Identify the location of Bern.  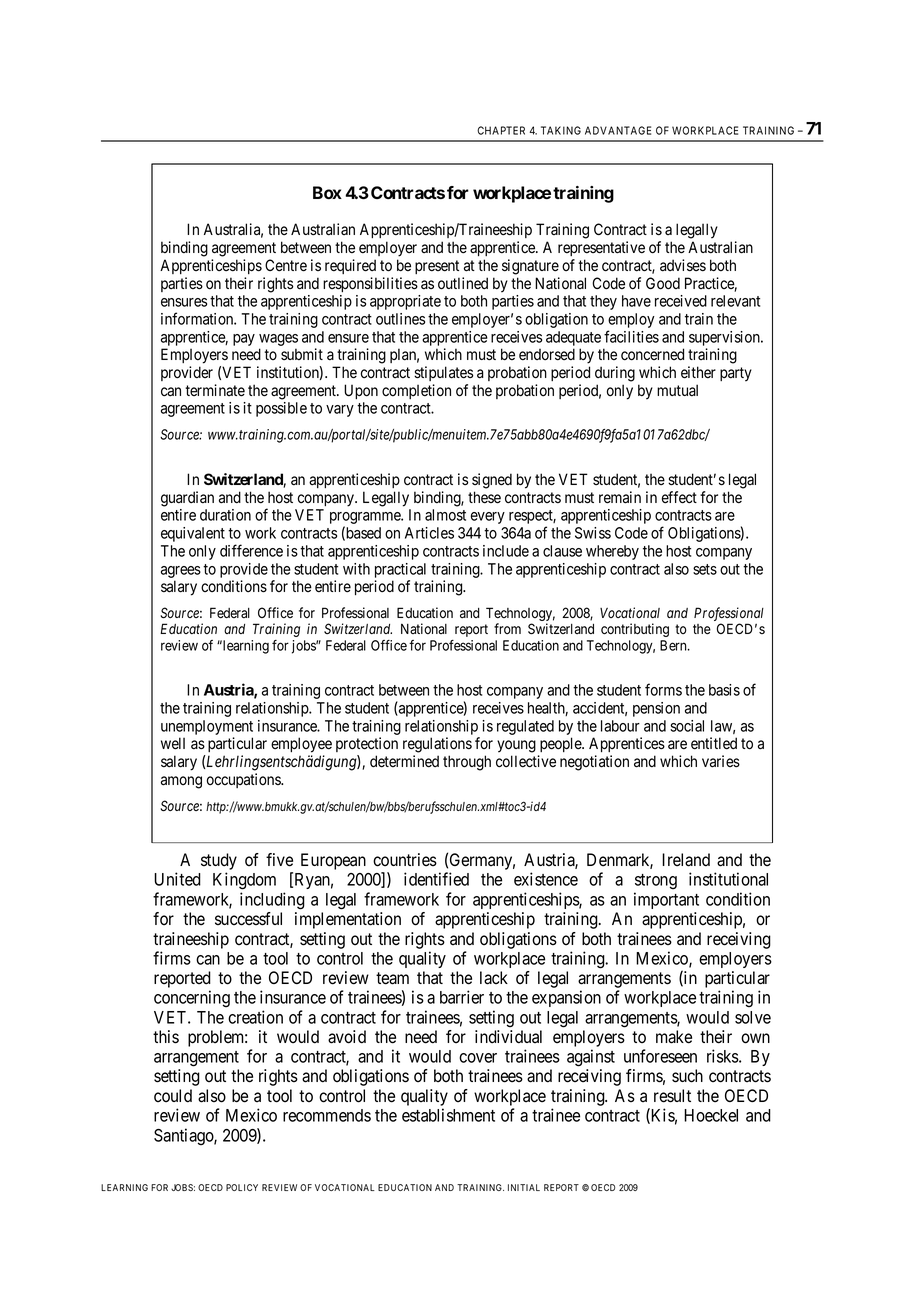
(674, 645).
